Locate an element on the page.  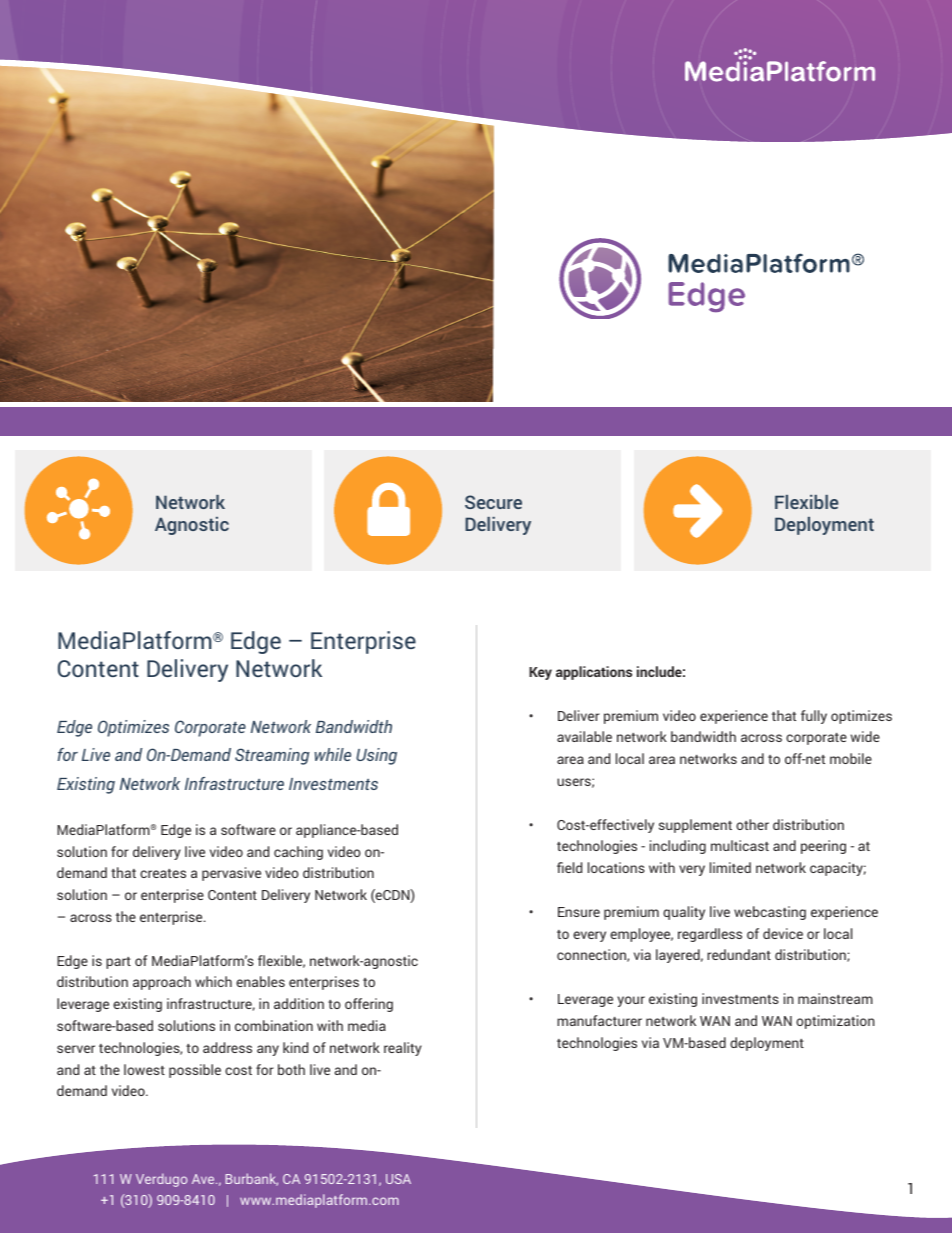
Secure is located at coordinates (493, 502).
